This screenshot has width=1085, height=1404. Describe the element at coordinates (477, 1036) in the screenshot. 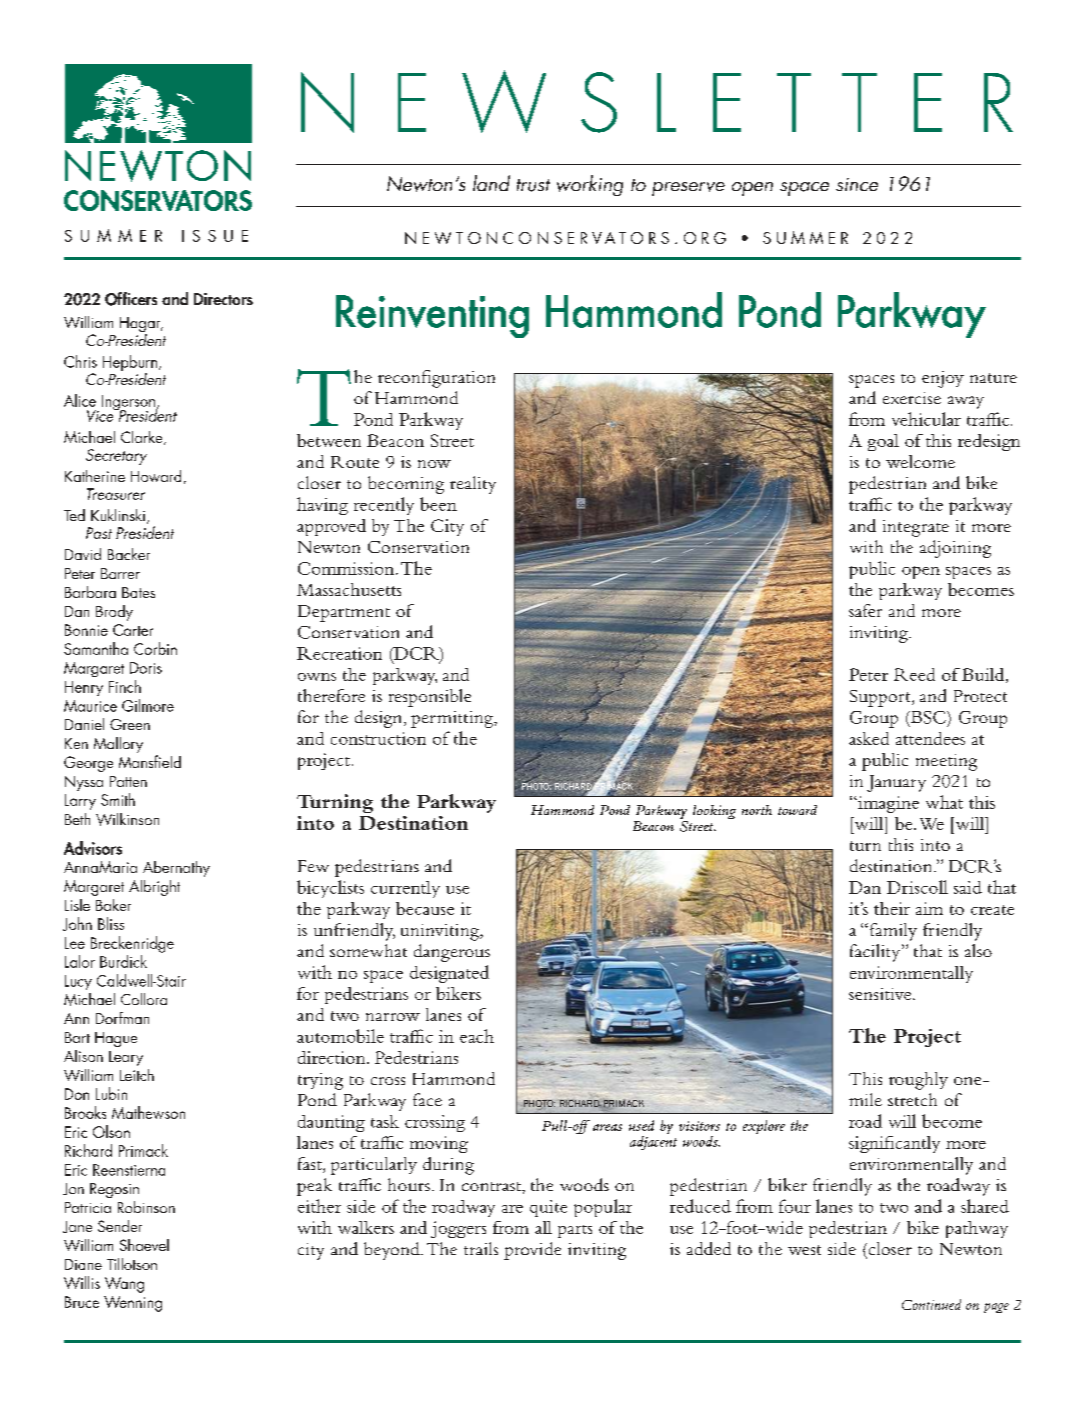

I see `each` at that location.
